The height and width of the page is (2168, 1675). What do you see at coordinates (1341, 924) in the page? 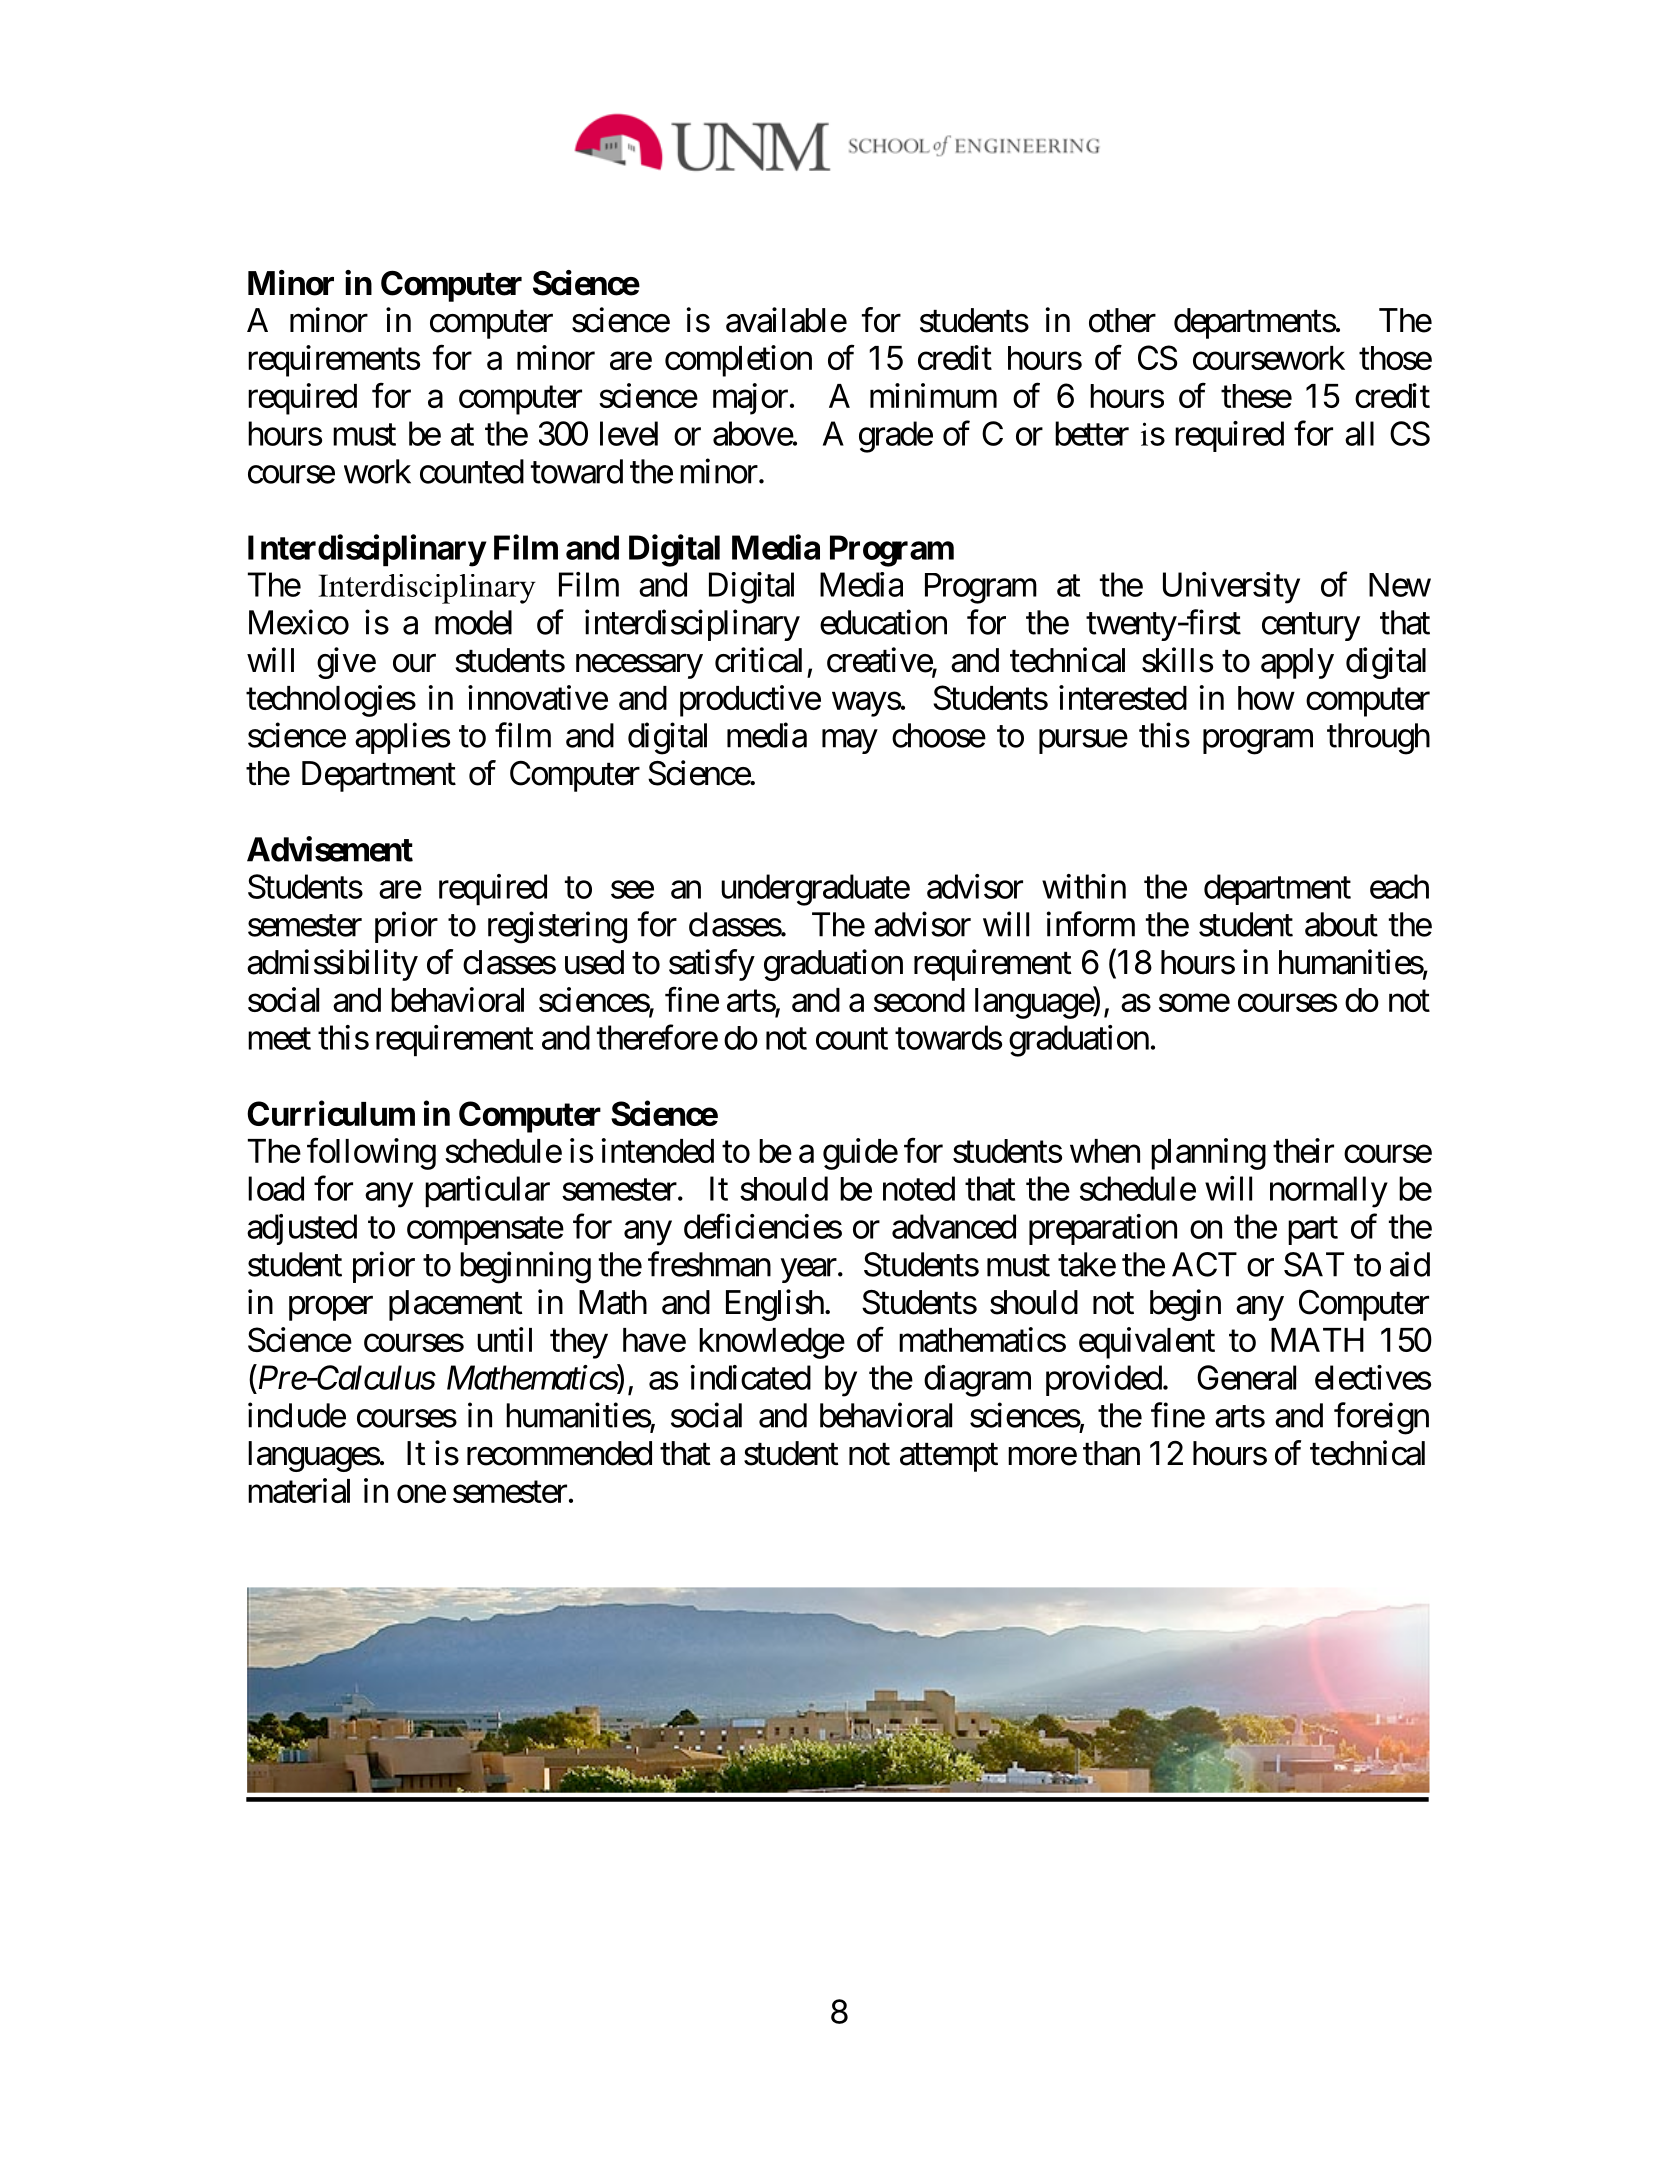
I see `about` at bounding box center [1341, 924].
